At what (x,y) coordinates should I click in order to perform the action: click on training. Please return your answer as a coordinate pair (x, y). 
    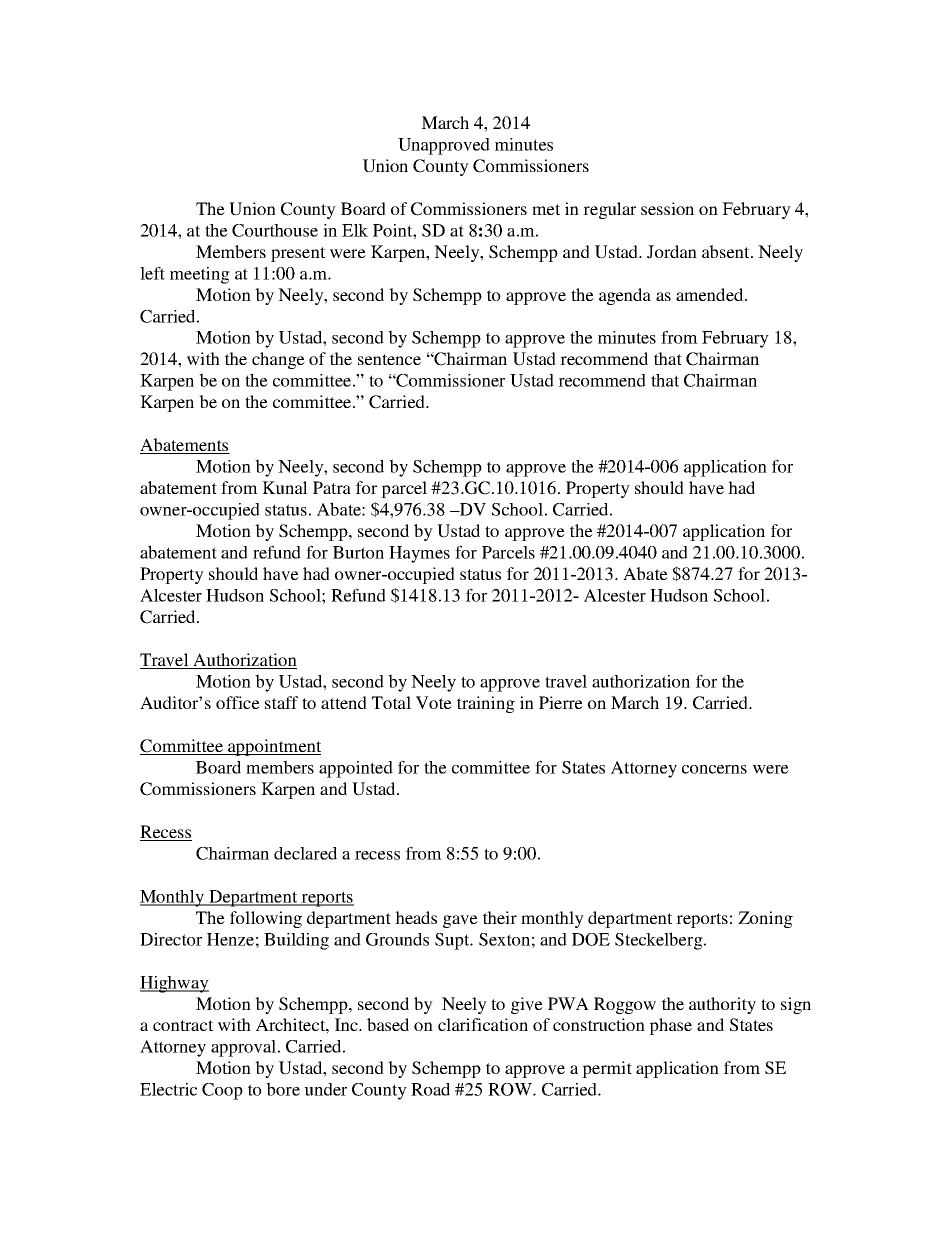
    Looking at the image, I should click on (486, 704).
